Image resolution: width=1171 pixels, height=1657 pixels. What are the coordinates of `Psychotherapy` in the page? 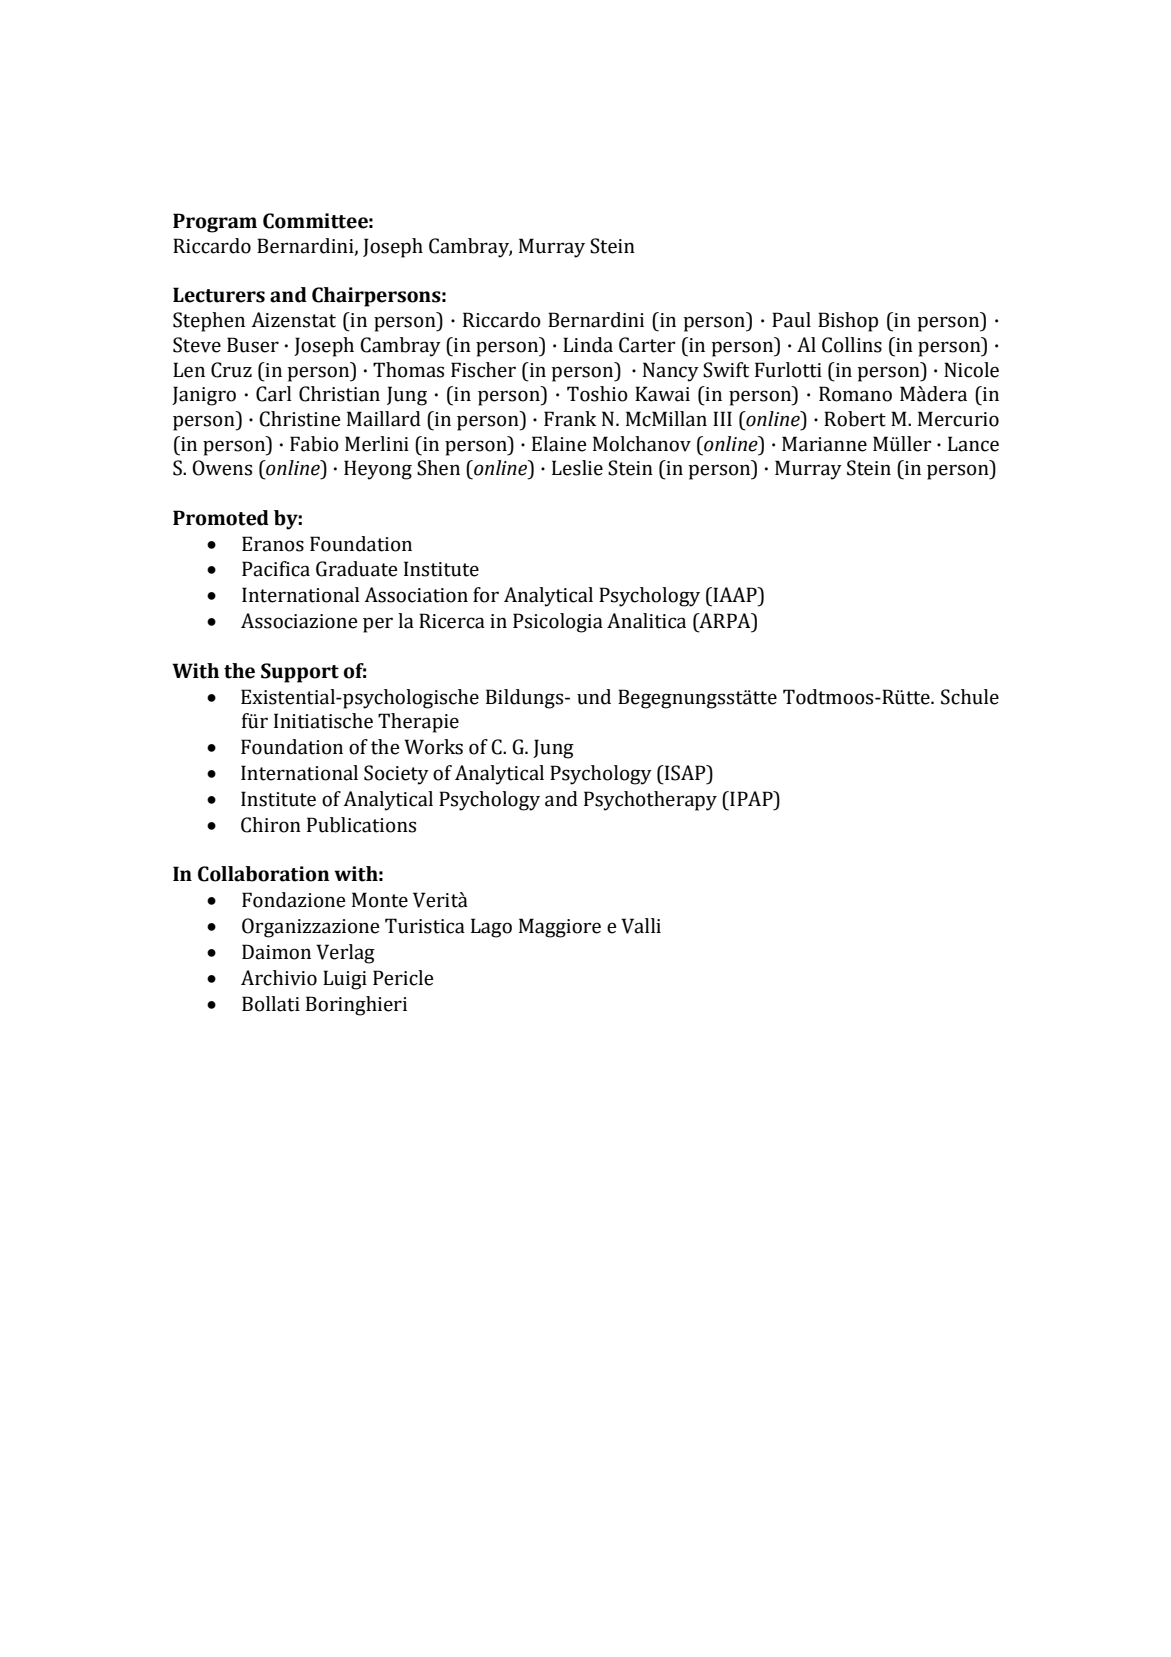 It's located at (650, 801).
